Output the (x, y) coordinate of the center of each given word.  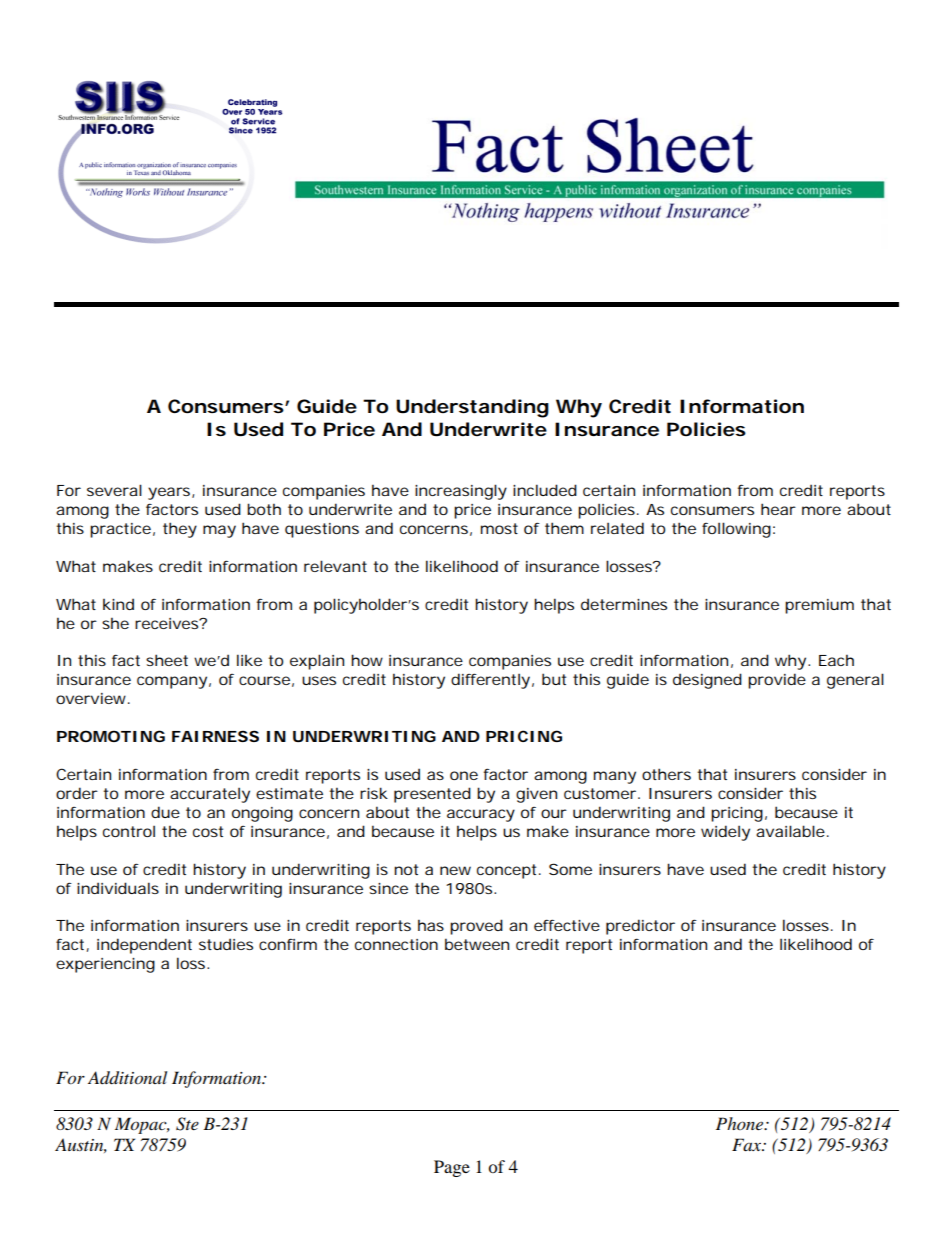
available (790, 831)
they (180, 530)
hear (778, 509)
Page (452, 1168)
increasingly (461, 492)
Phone (741, 1123)
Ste (187, 1124)
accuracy (481, 815)
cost (208, 831)
